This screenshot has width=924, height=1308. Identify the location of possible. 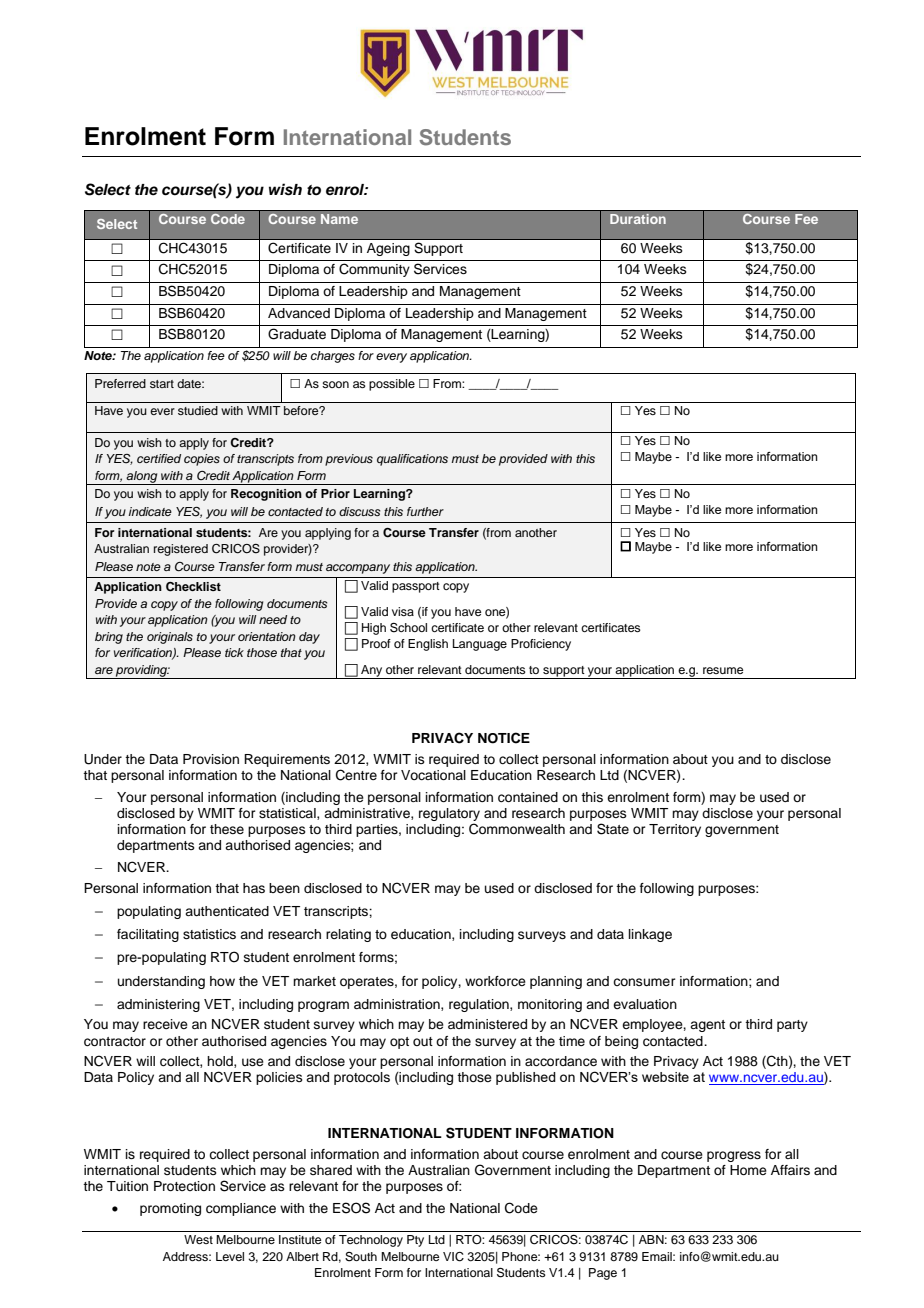
(392, 385).
